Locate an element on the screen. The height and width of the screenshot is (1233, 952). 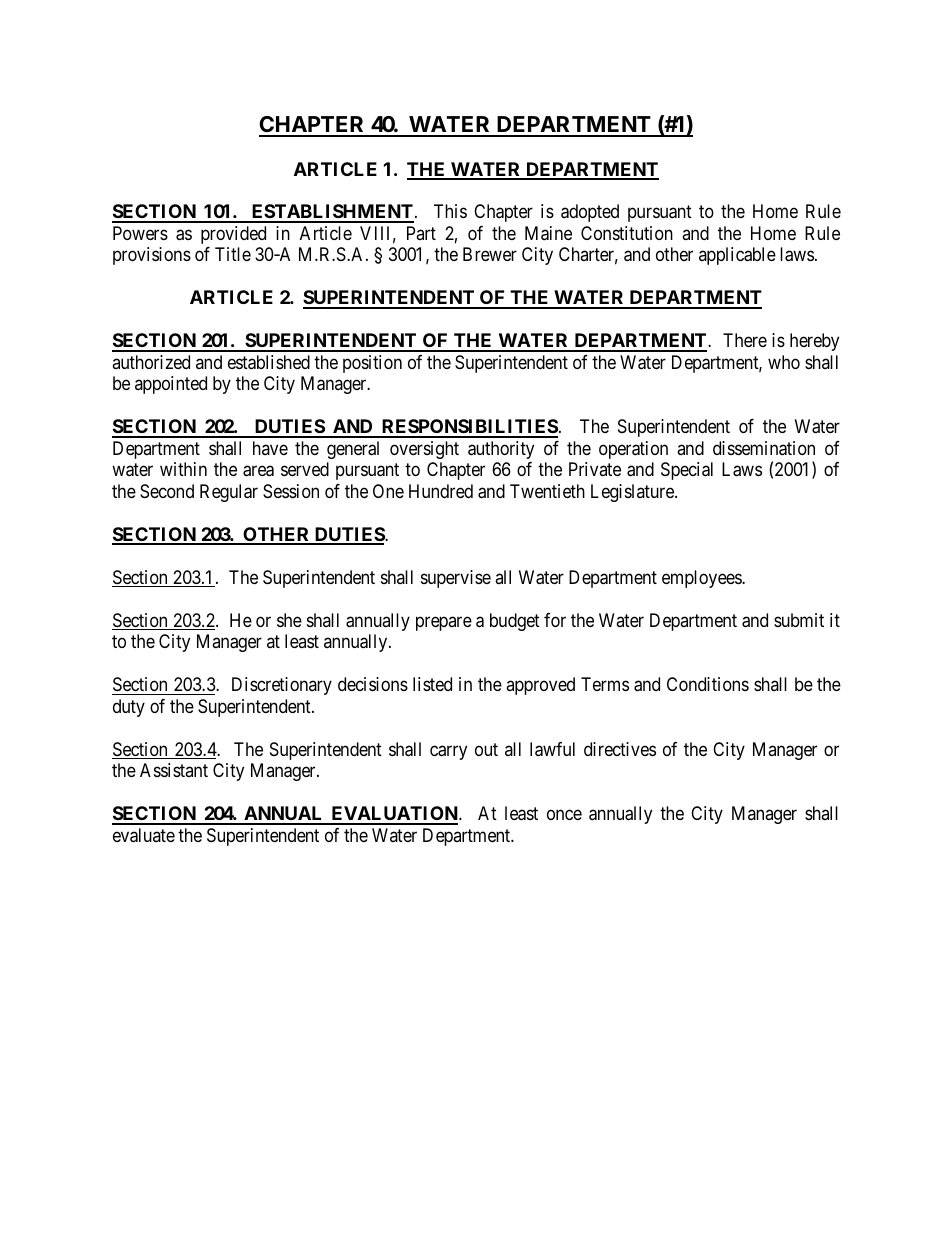
applicable is located at coordinates (737, 256).
